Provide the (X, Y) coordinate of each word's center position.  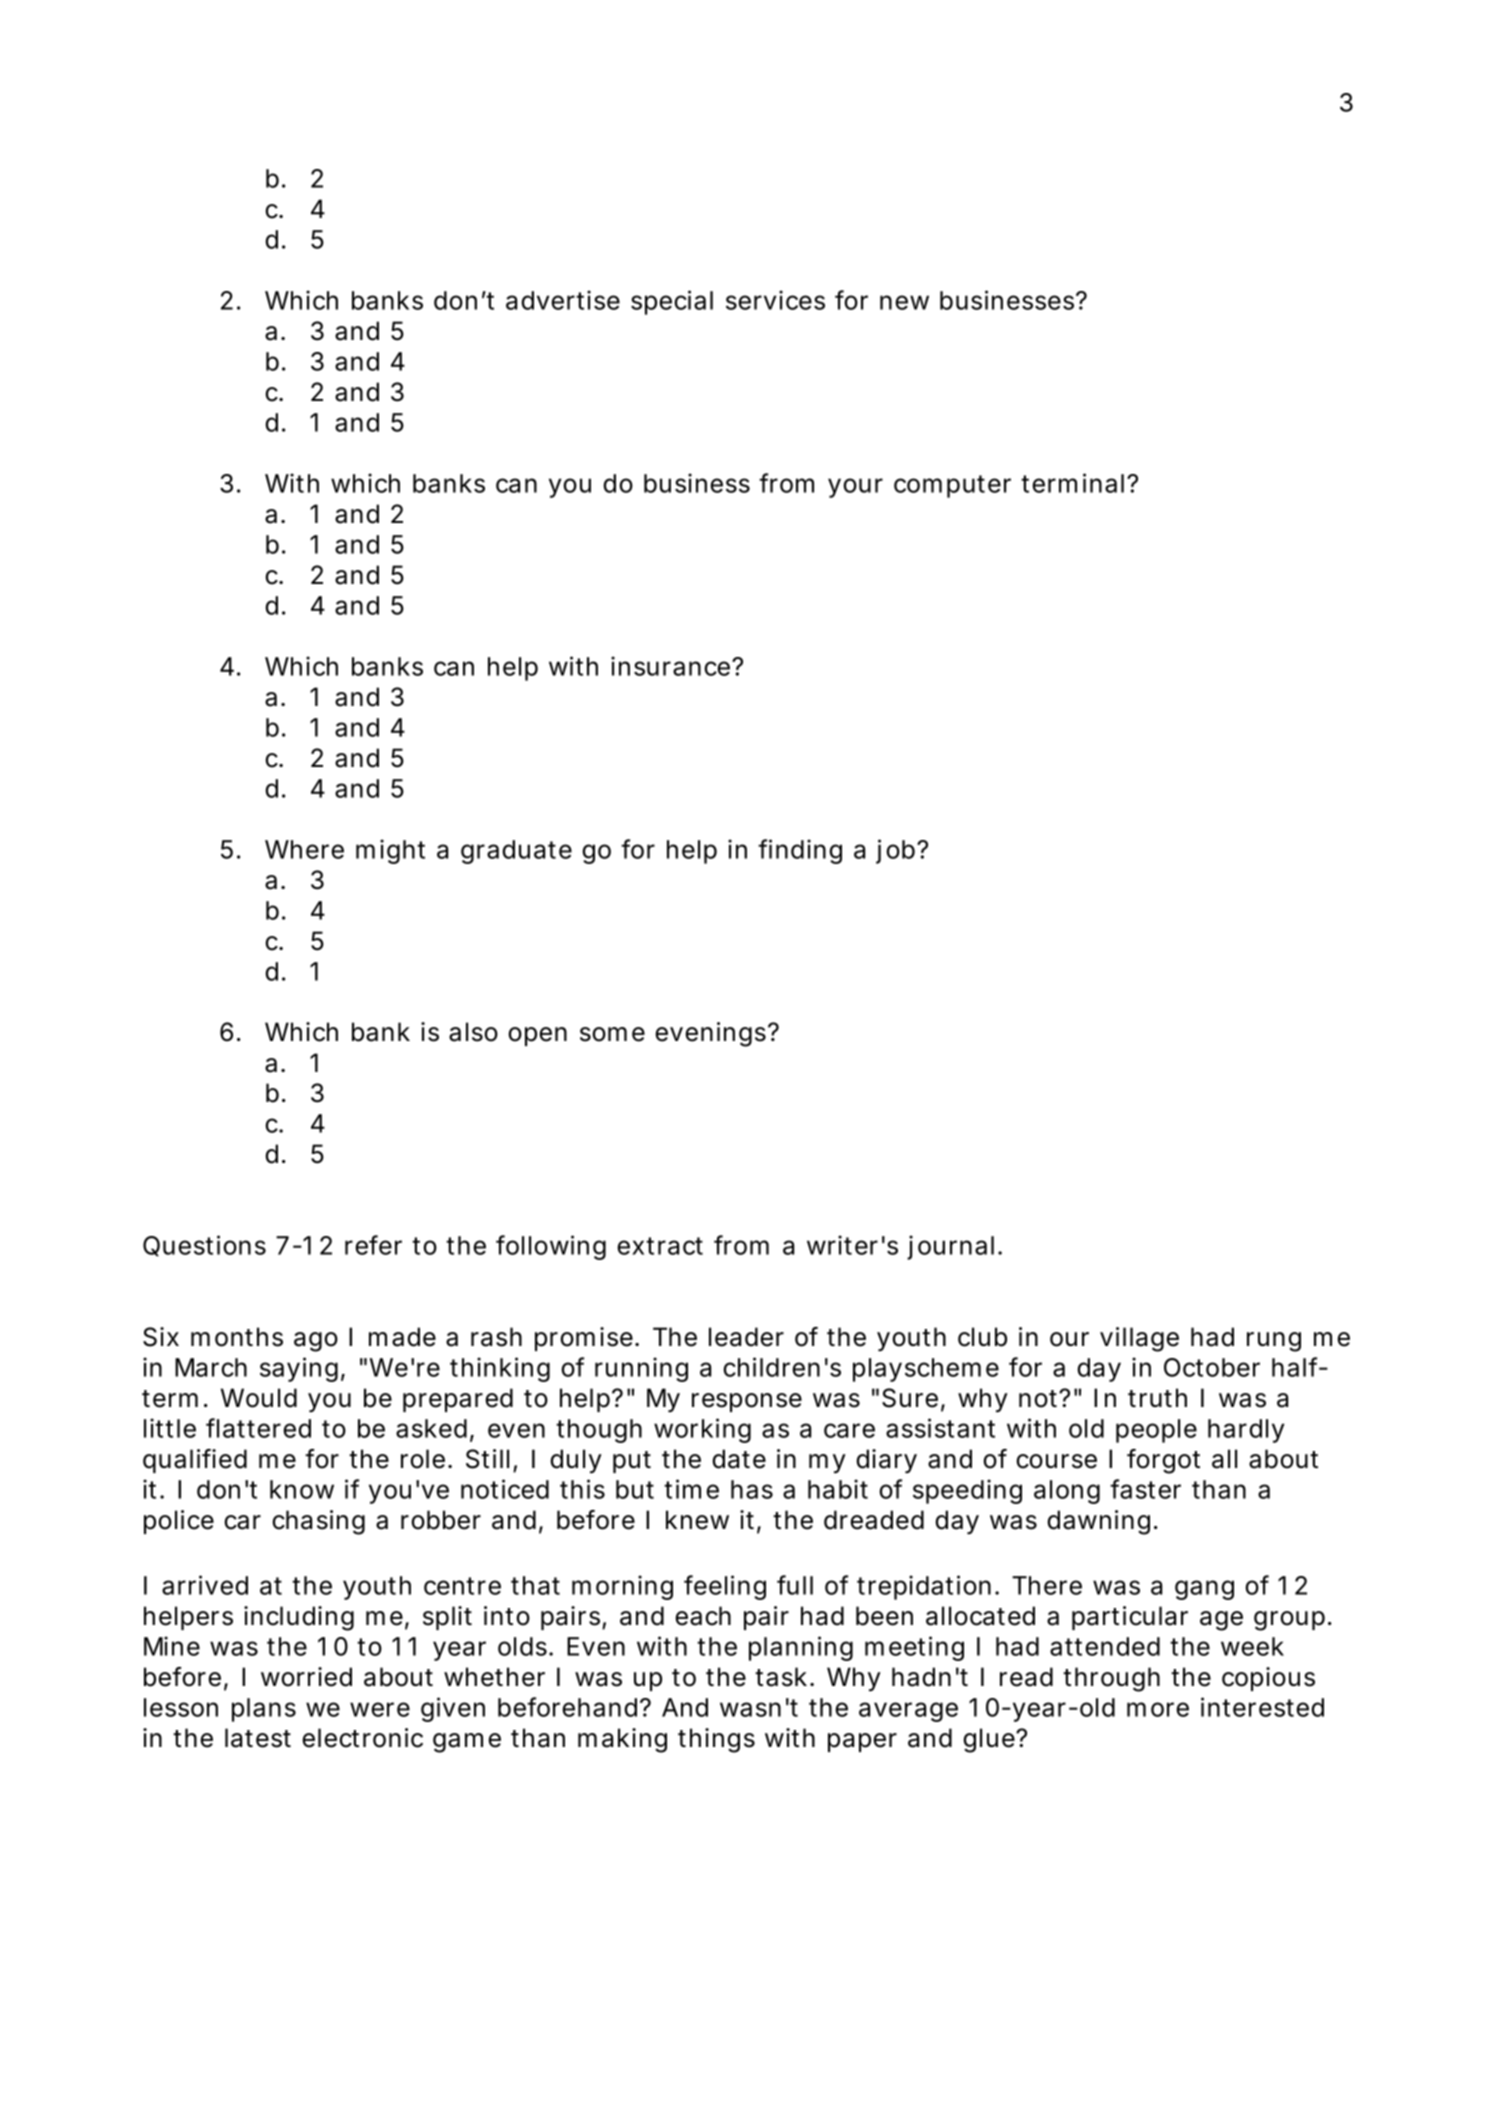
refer (373, 1245)
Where (304, 849)
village (1139, 1339)
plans (264, 1710)
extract (660, 1246)
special (672, 302)
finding (800, 851)
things (716, 1740)
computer (952, 486)
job (895, 851)
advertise (563, 300)
